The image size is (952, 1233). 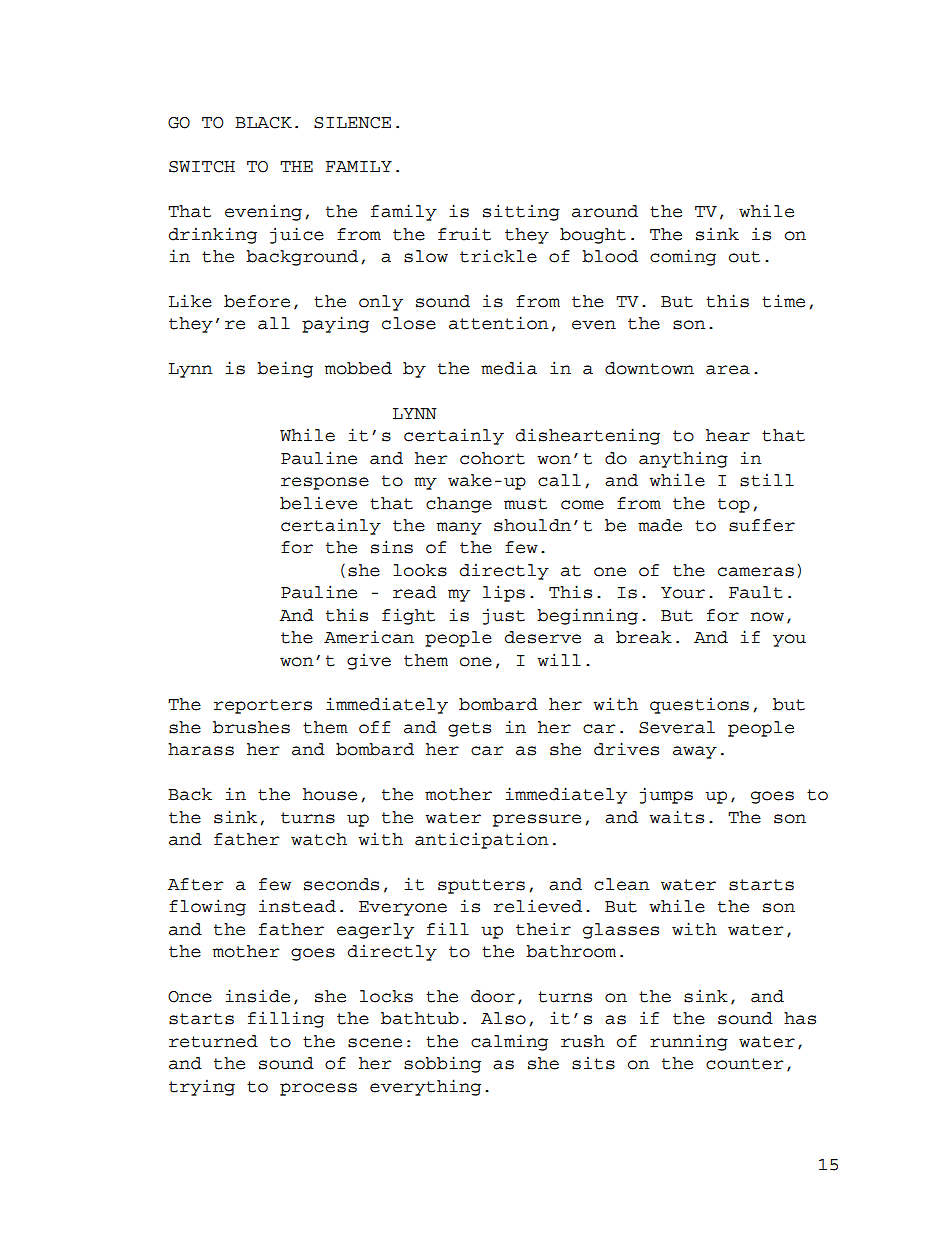 I want to click on BLACK, so click(x=263, y=123).
